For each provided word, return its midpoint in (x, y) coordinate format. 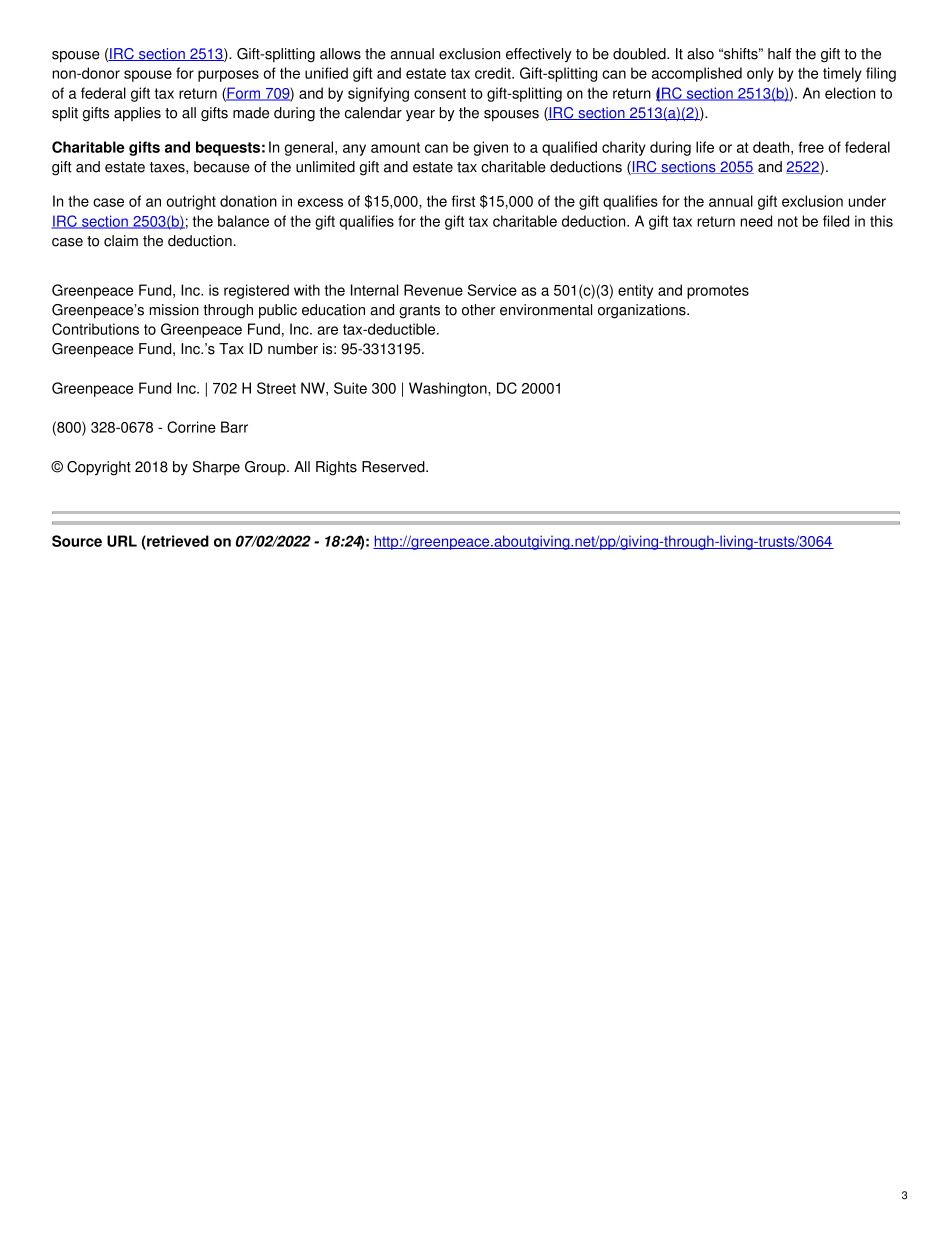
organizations (643, 311)
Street (276, 388)
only (760, 74)
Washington (449, 389)
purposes (228, 76)
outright (191, 202)
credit (494, 73)
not (788, 221)
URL (122, 541)
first (463, 201)
